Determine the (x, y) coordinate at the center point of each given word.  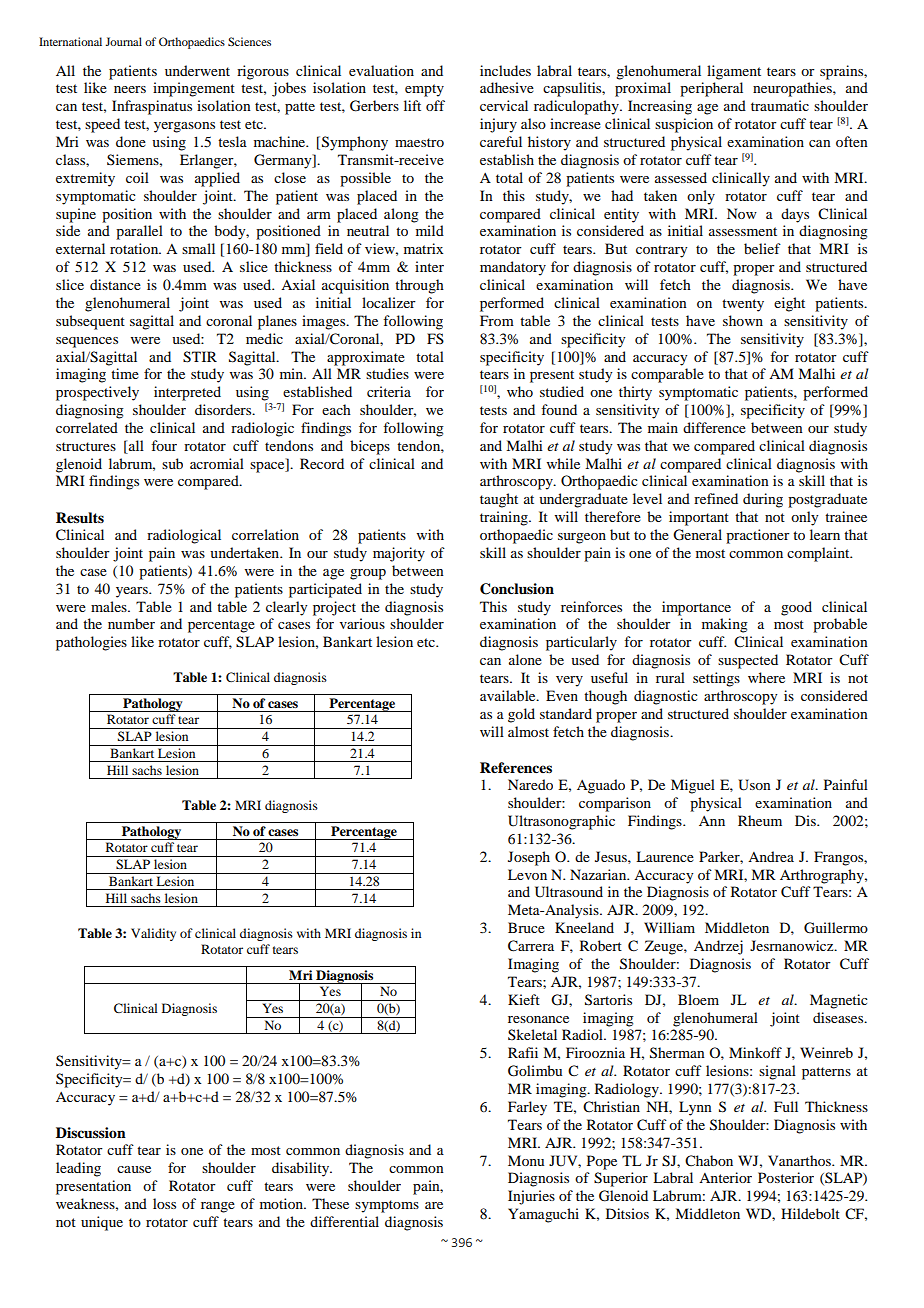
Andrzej (718, 947)
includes (505, 70)
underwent (197, 70)
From (497, 320)
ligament (734, 72)
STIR (200, 357)
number (131, 623)
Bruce (526, 927)
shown (743, 320)
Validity (153, 934)
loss (164, 1203)
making (725, 625)
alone (525, 659)
